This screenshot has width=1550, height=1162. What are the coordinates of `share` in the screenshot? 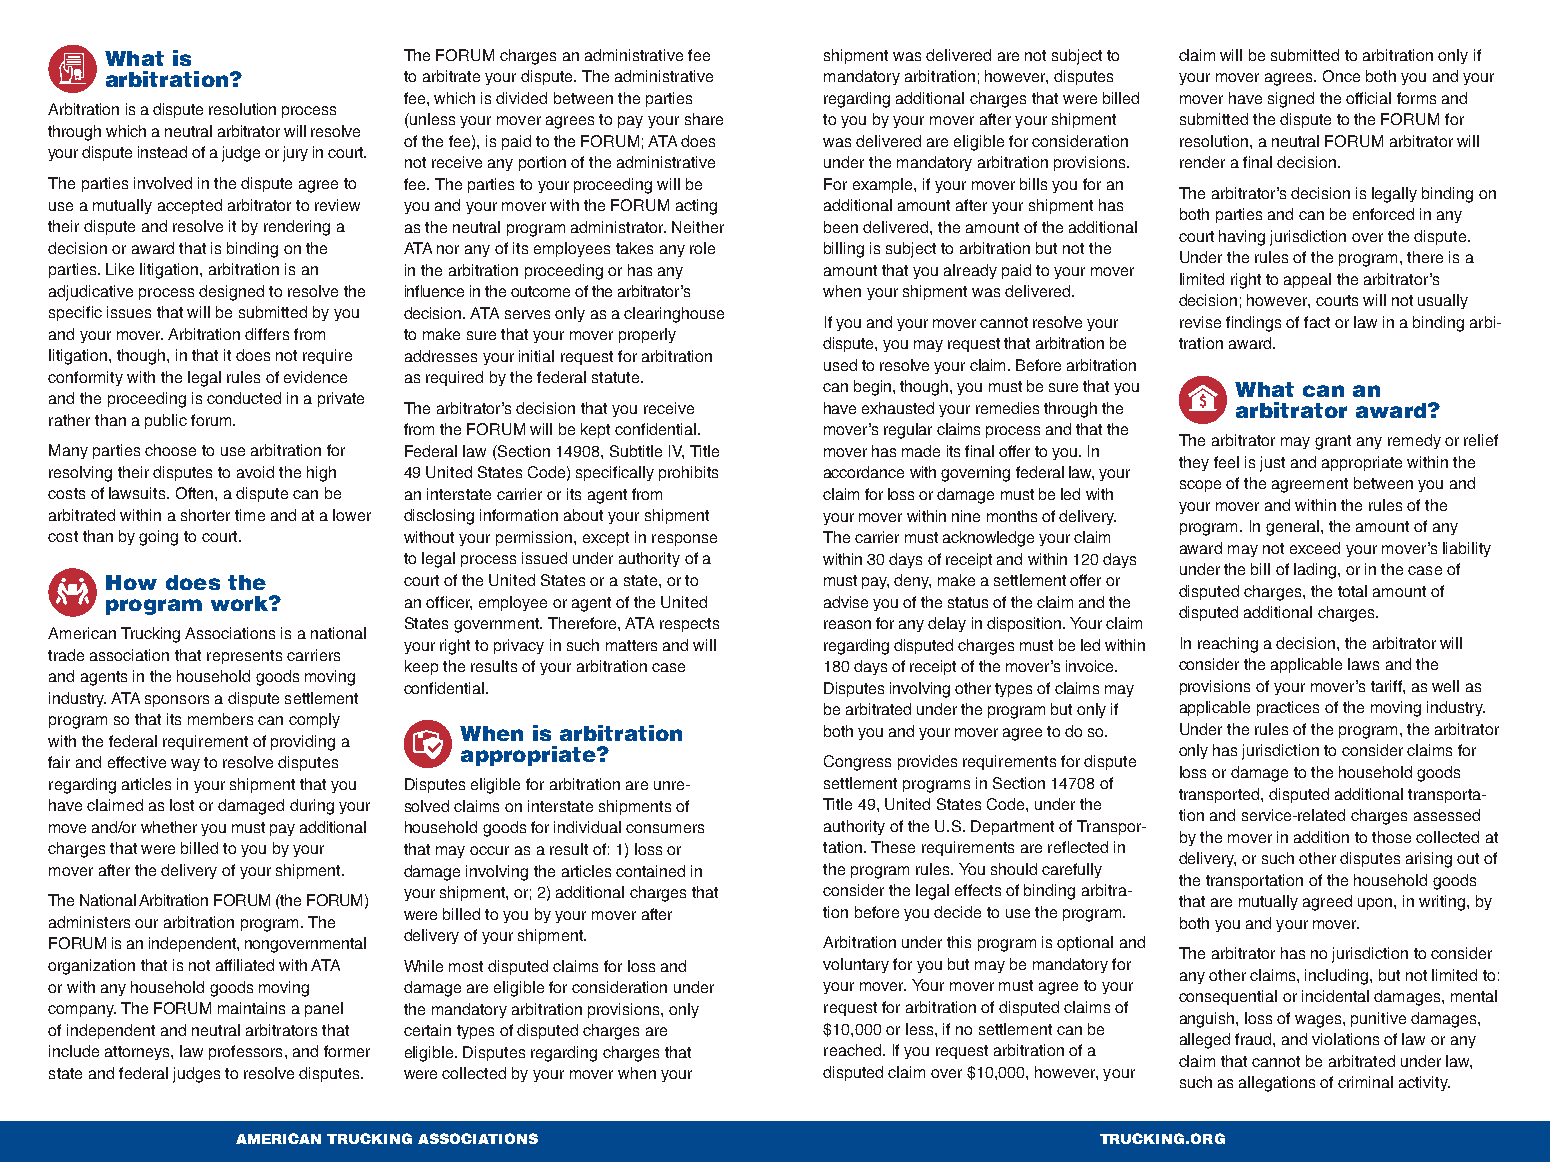 It's located at (704, 119).
